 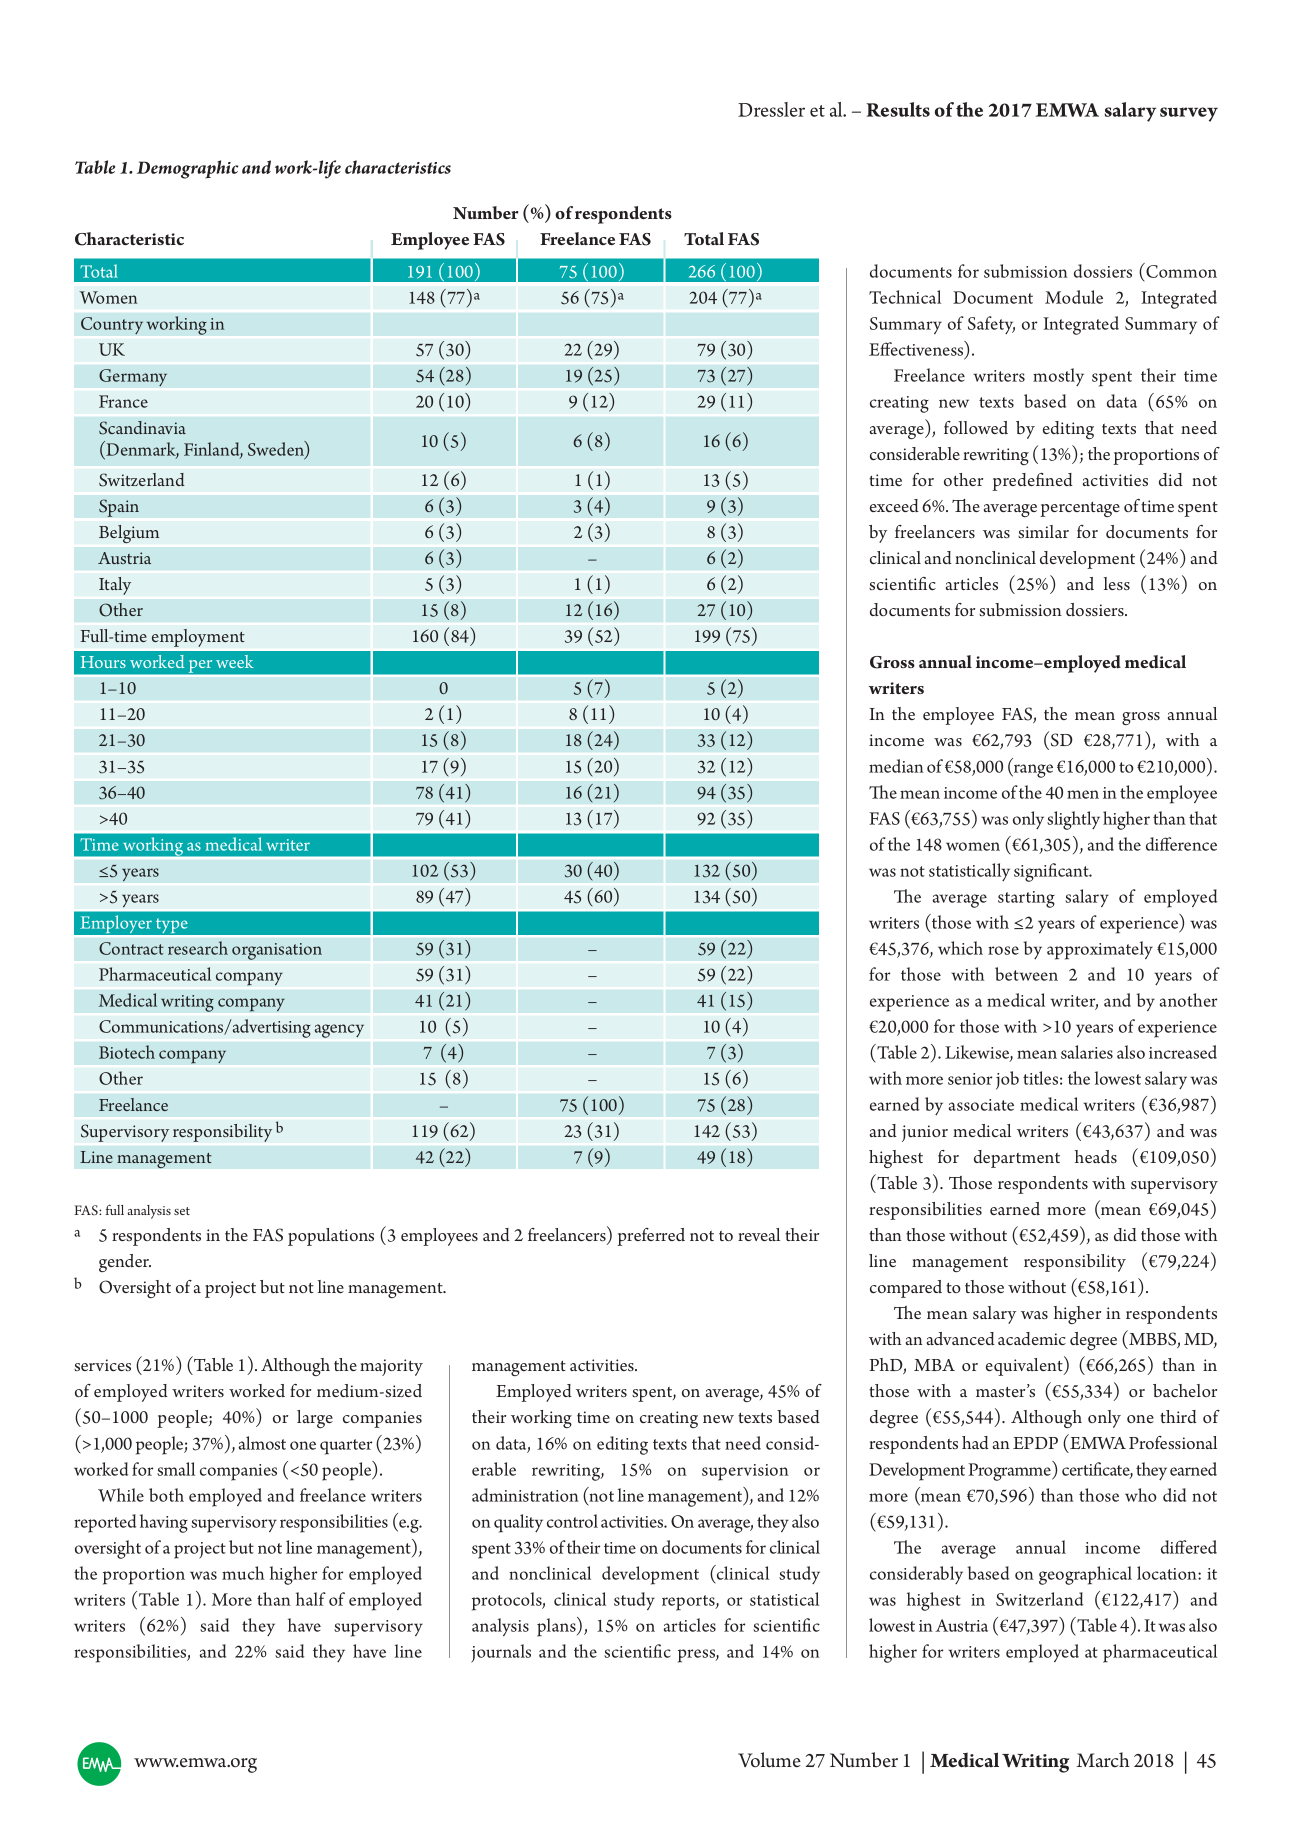 I want to click on Belgium, so click(x=129, y=534).
